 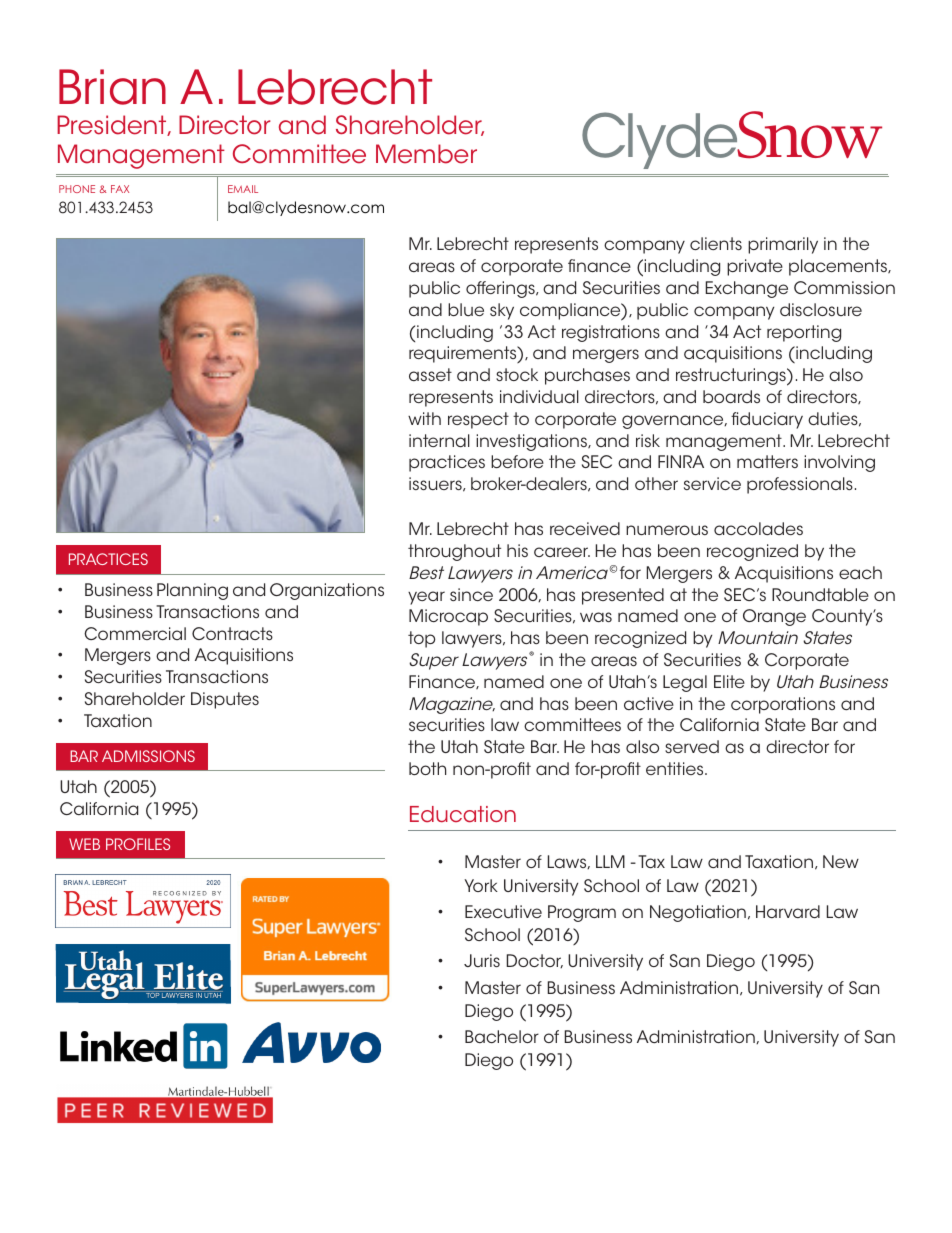 What do you see at coordinates (120, 189) in the document?
I see `FAX` at bounding box center [120, 189].
